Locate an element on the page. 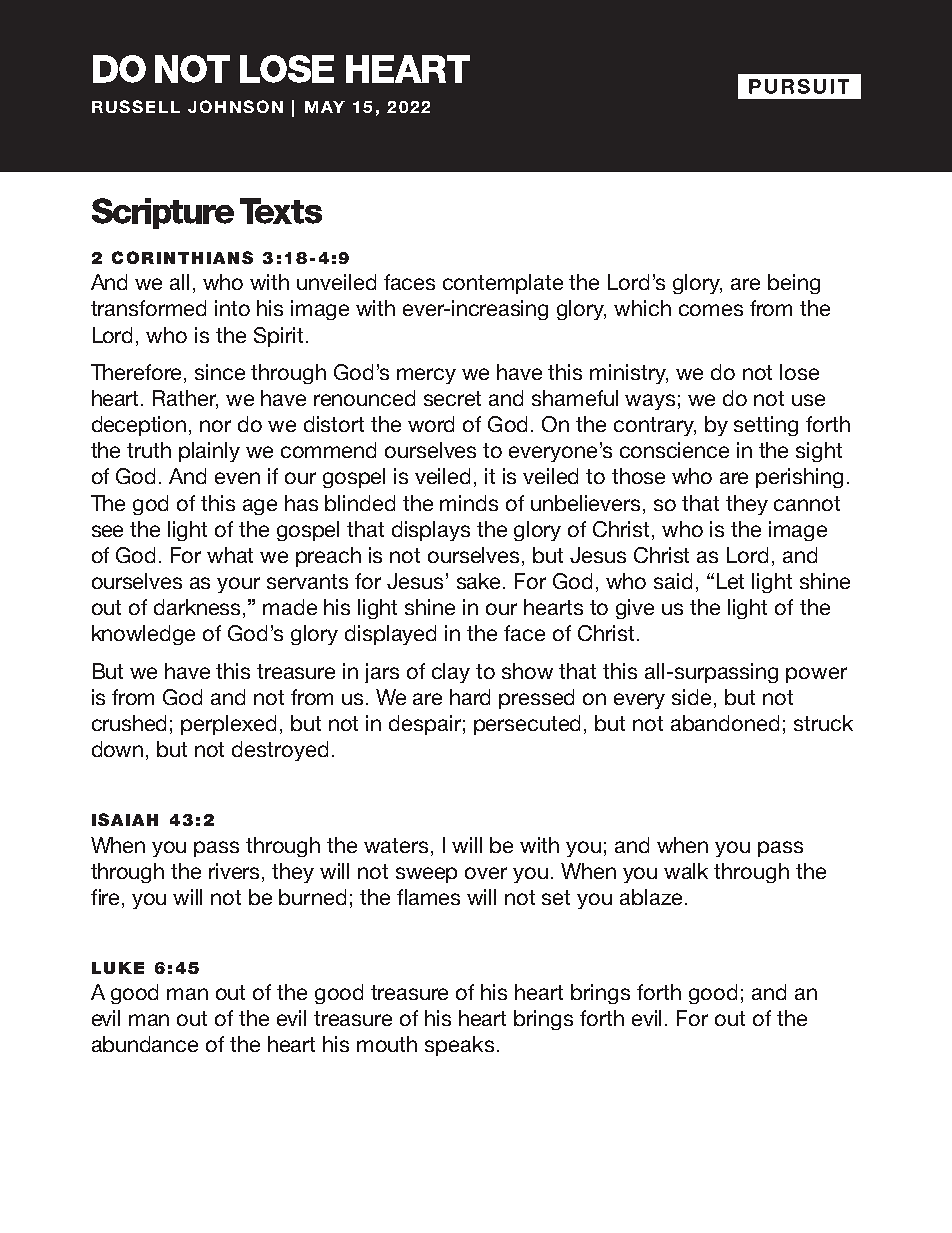 This page has width=952, height=1233. speaks is located at coordinates (459, 1046).
